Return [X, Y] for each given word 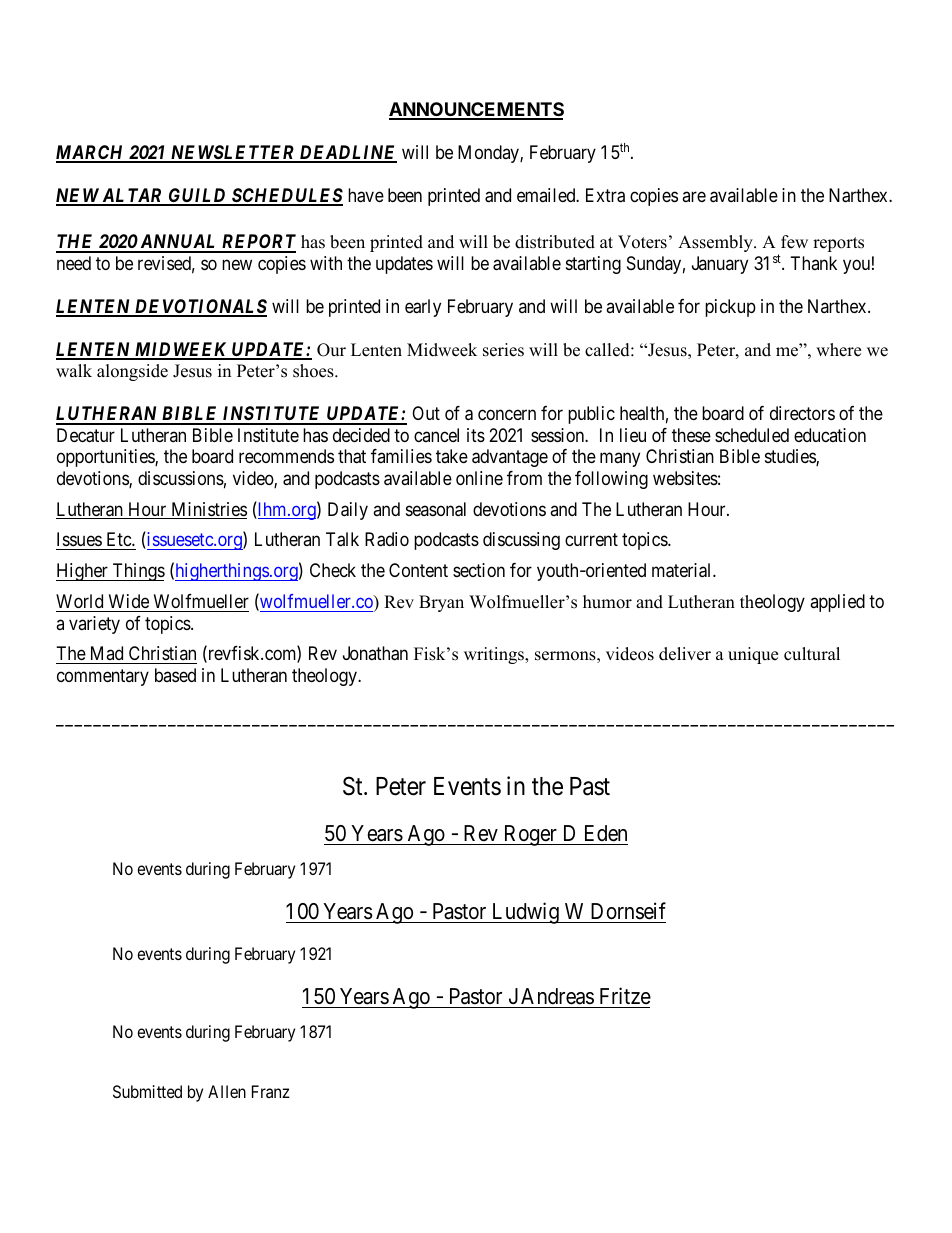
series [503, 350]
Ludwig [525, 913]
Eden [606, 833]
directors [802, 413]
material [683, 570]
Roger [530, 835]
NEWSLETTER [232, 153]
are [694, 196]
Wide [129, 601]
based [175, 675]
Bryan [441, 603]
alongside [132, 372]
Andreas [557, 996]
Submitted [147, 1091]
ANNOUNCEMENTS [476, 110]
